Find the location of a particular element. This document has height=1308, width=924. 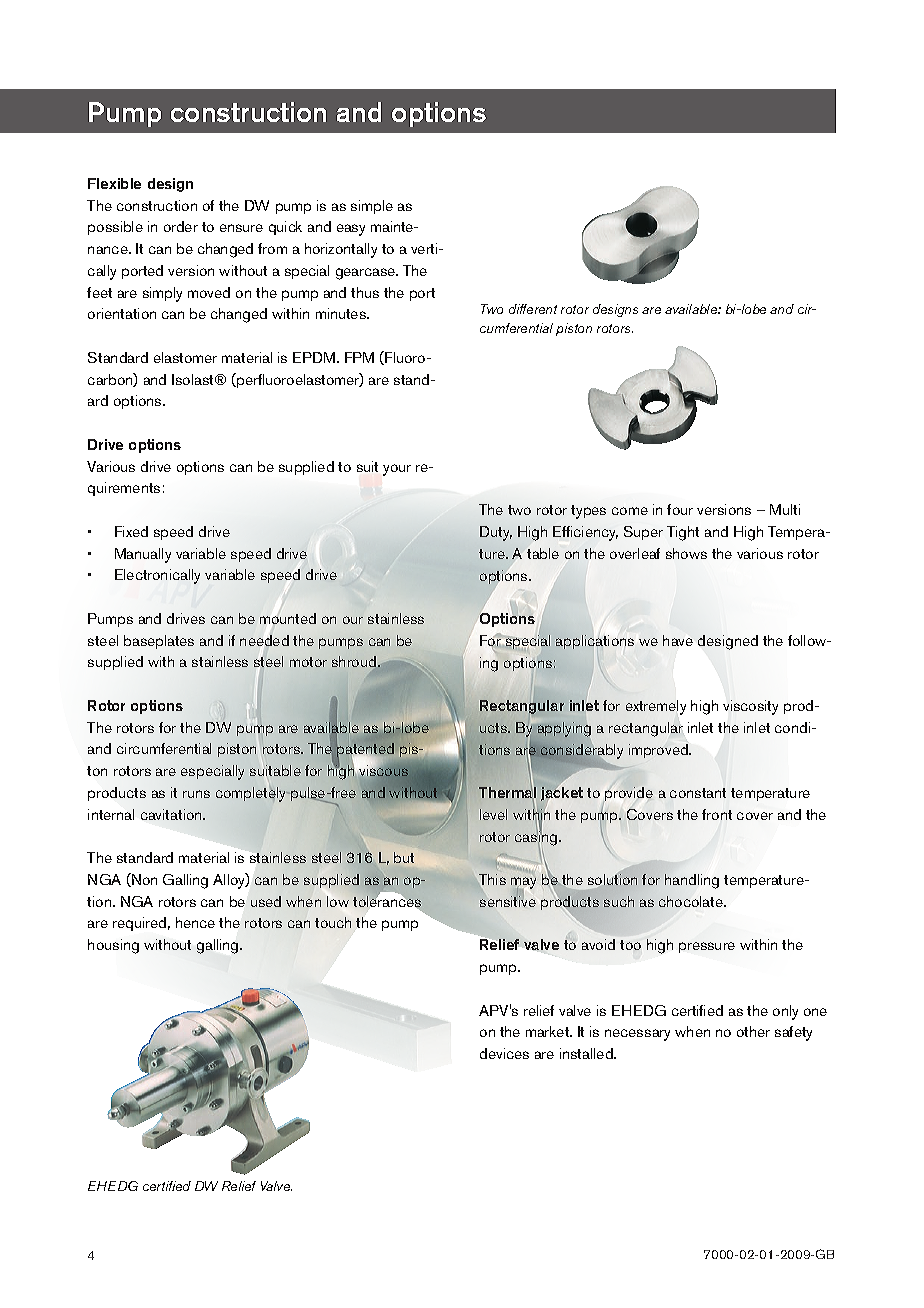

runs is located at coordinates (196, 794).
